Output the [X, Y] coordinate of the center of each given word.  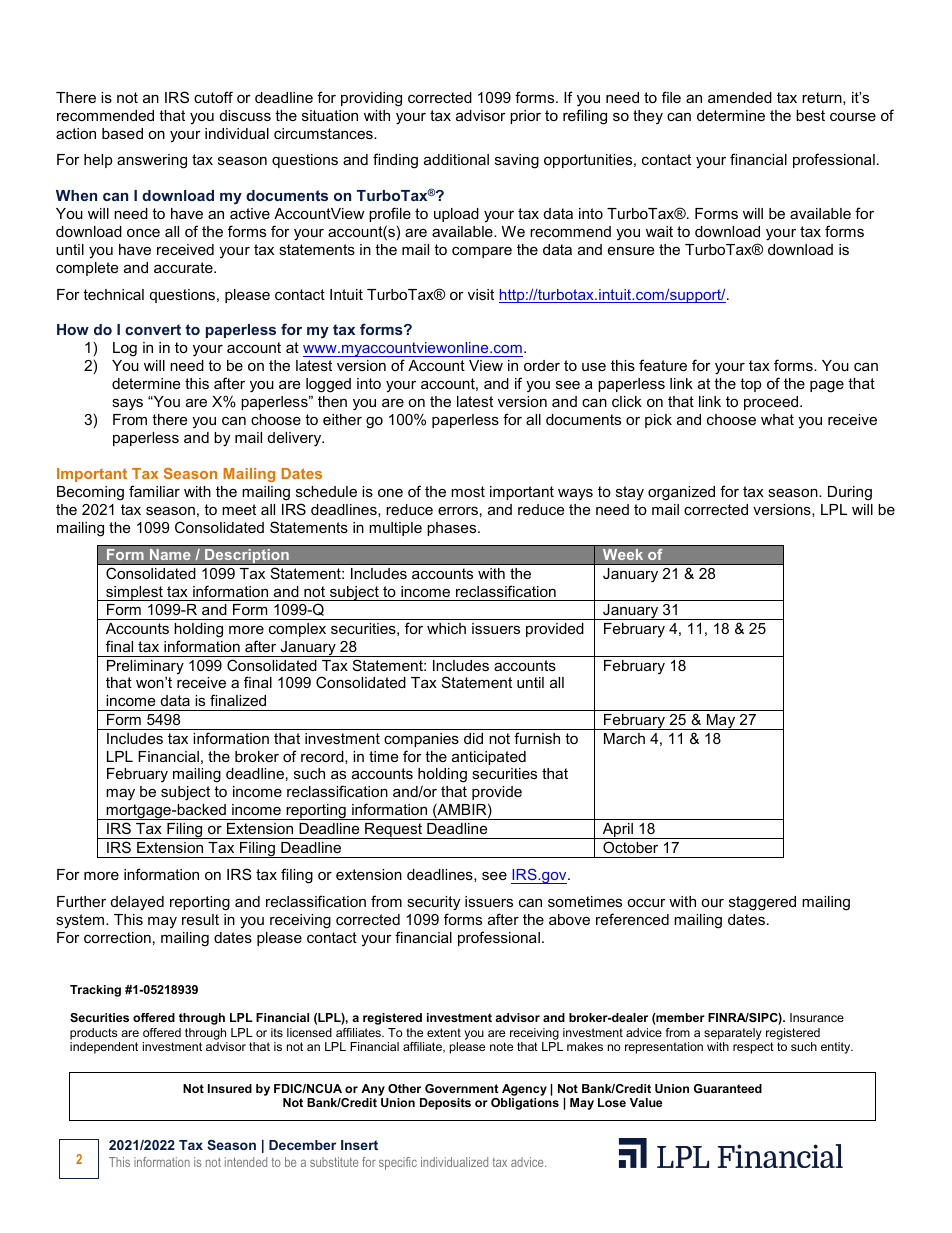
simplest [134, 593]
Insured [230, 1088]
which [446, 628]
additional [456, 159]
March [624, 738]
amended [740, 97]
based [122, 133]
